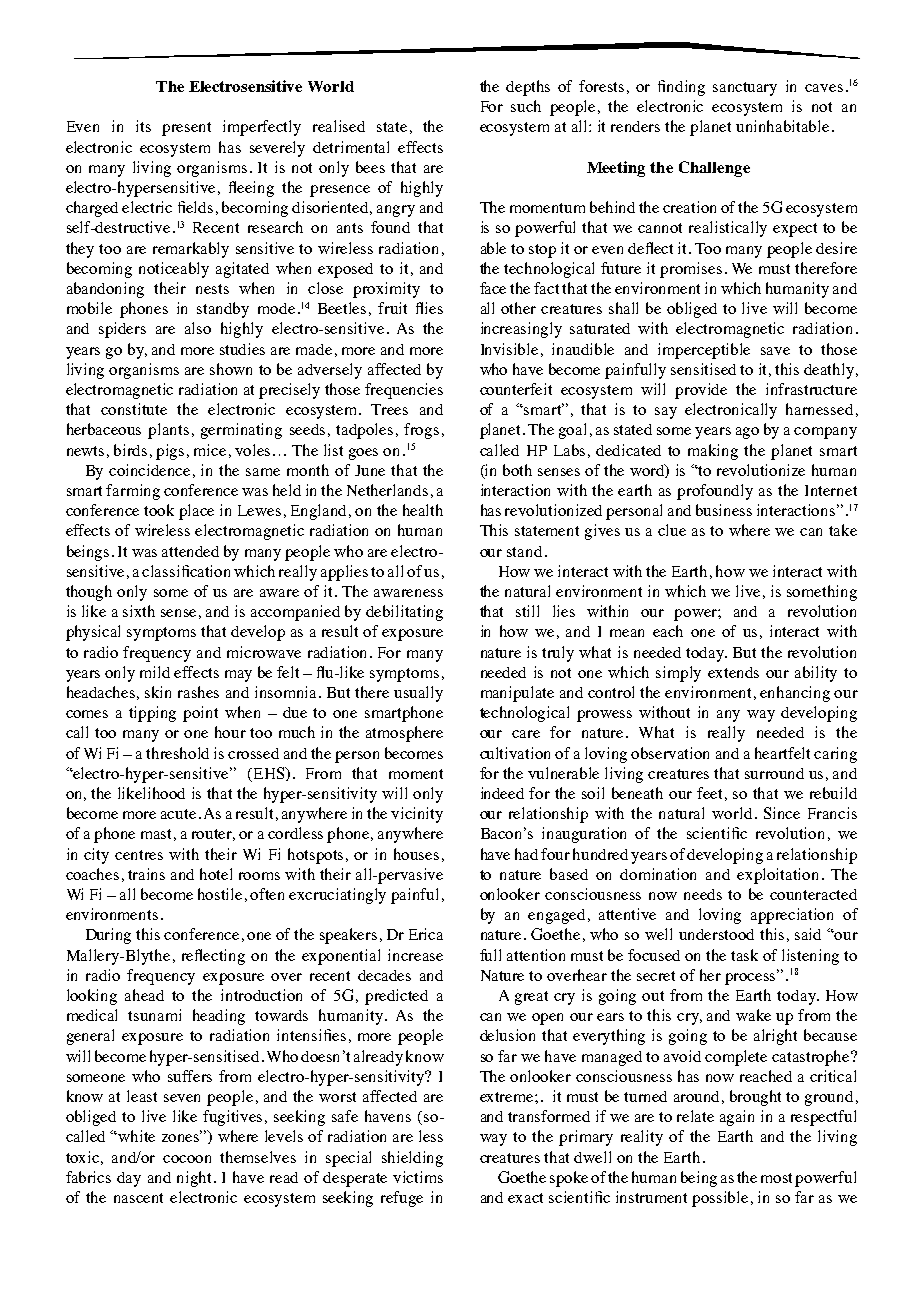 Image resolution: width=924 pixels, height=1308 pixels. I want to click on cocoon, so click(187, 1159).
